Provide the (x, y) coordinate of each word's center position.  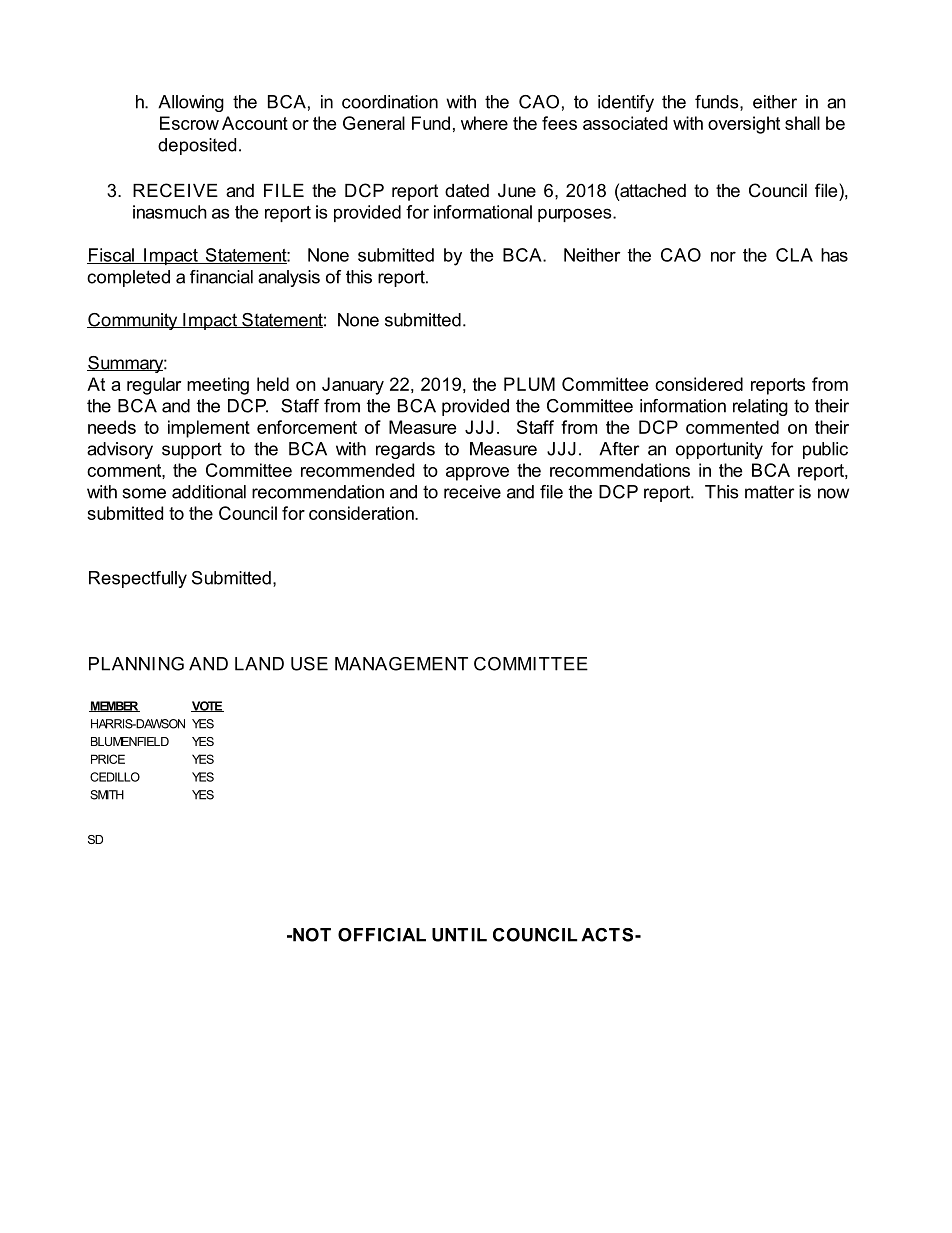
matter (769, 492)
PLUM (529, 384)
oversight (744, 125)
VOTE (207, 706)
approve (477, 474)
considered (699, 384)
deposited (197, 146)
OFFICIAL (382, 935)
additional (209, 492)
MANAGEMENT (401, 664)
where (484, 123)
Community (133, 321)
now (833, 493)
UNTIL (459, 935)
